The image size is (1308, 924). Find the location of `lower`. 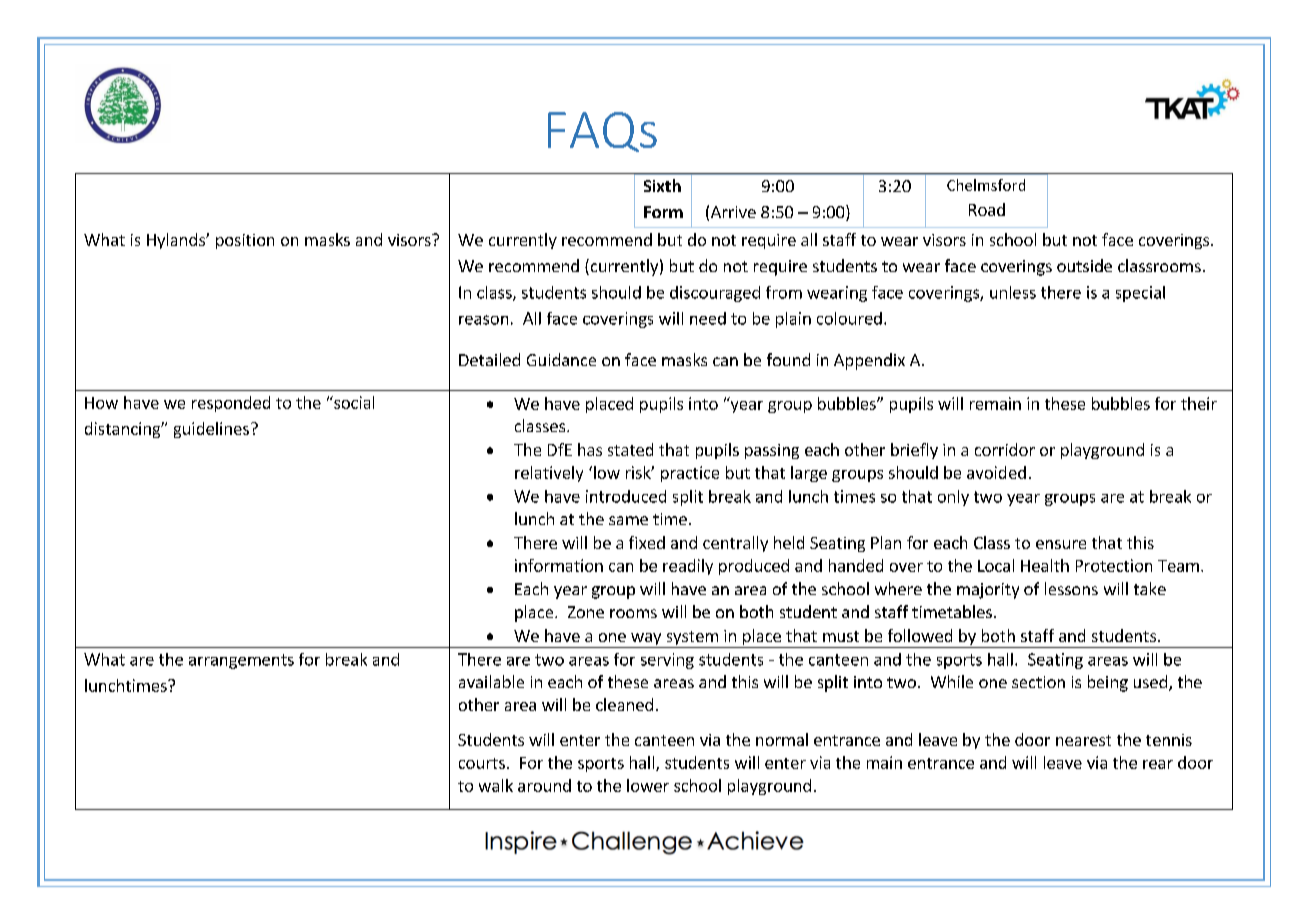

lower is located at coordinates (648, 785).
